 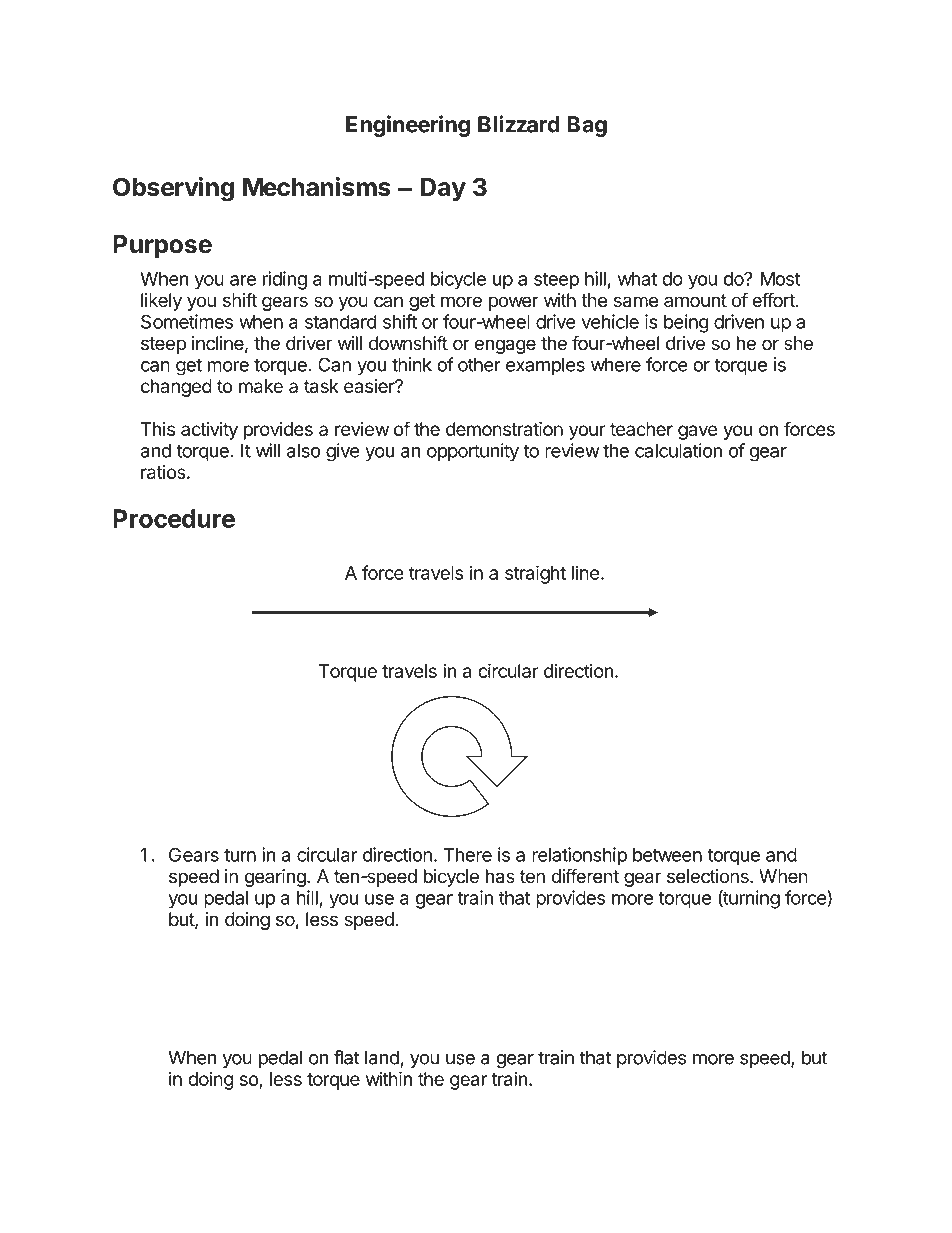 I want to click on being, so click(x=686, y=323).
